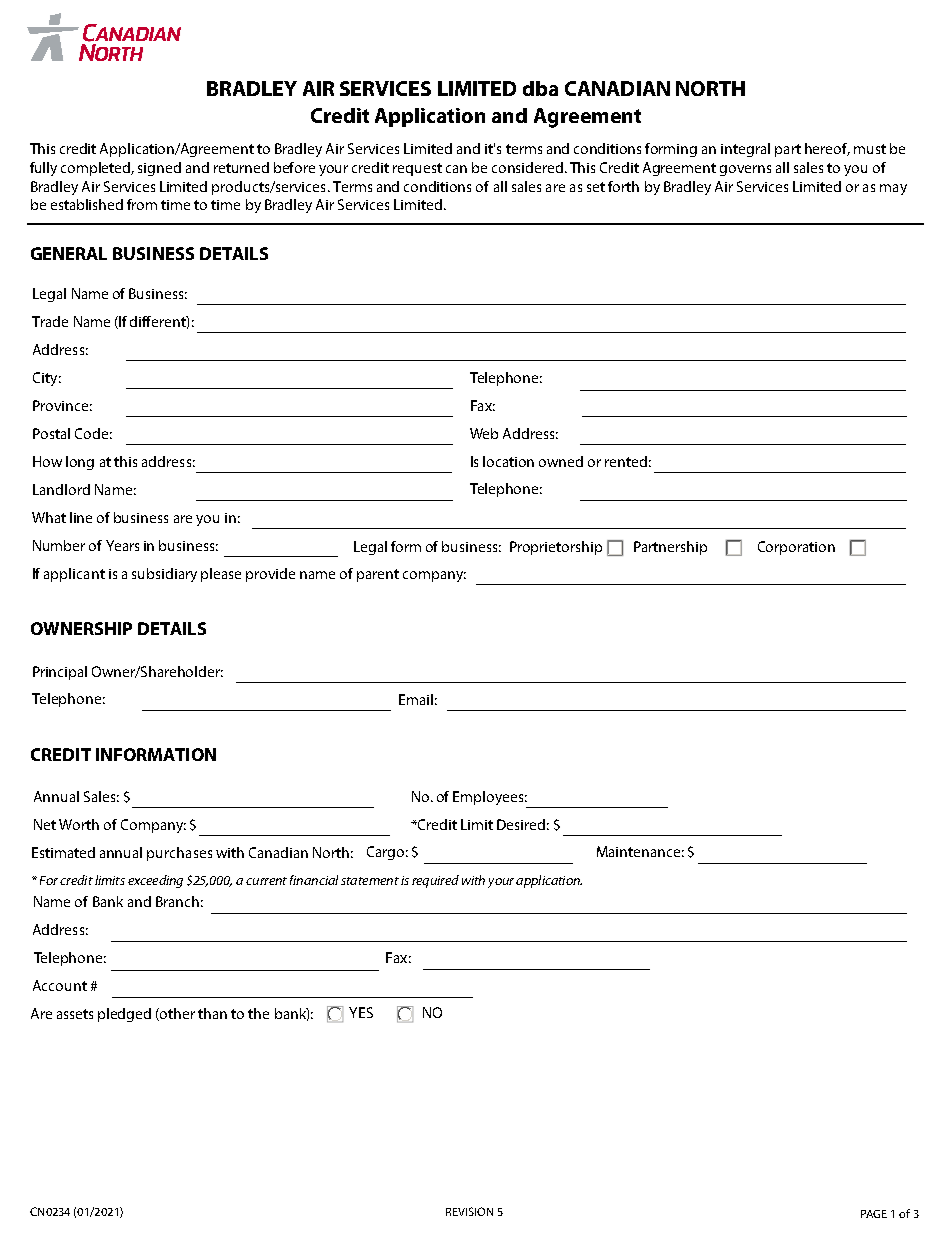  Describe the element at coordinates (827, 149) in the screenshot. I see `hereof` at that location.
